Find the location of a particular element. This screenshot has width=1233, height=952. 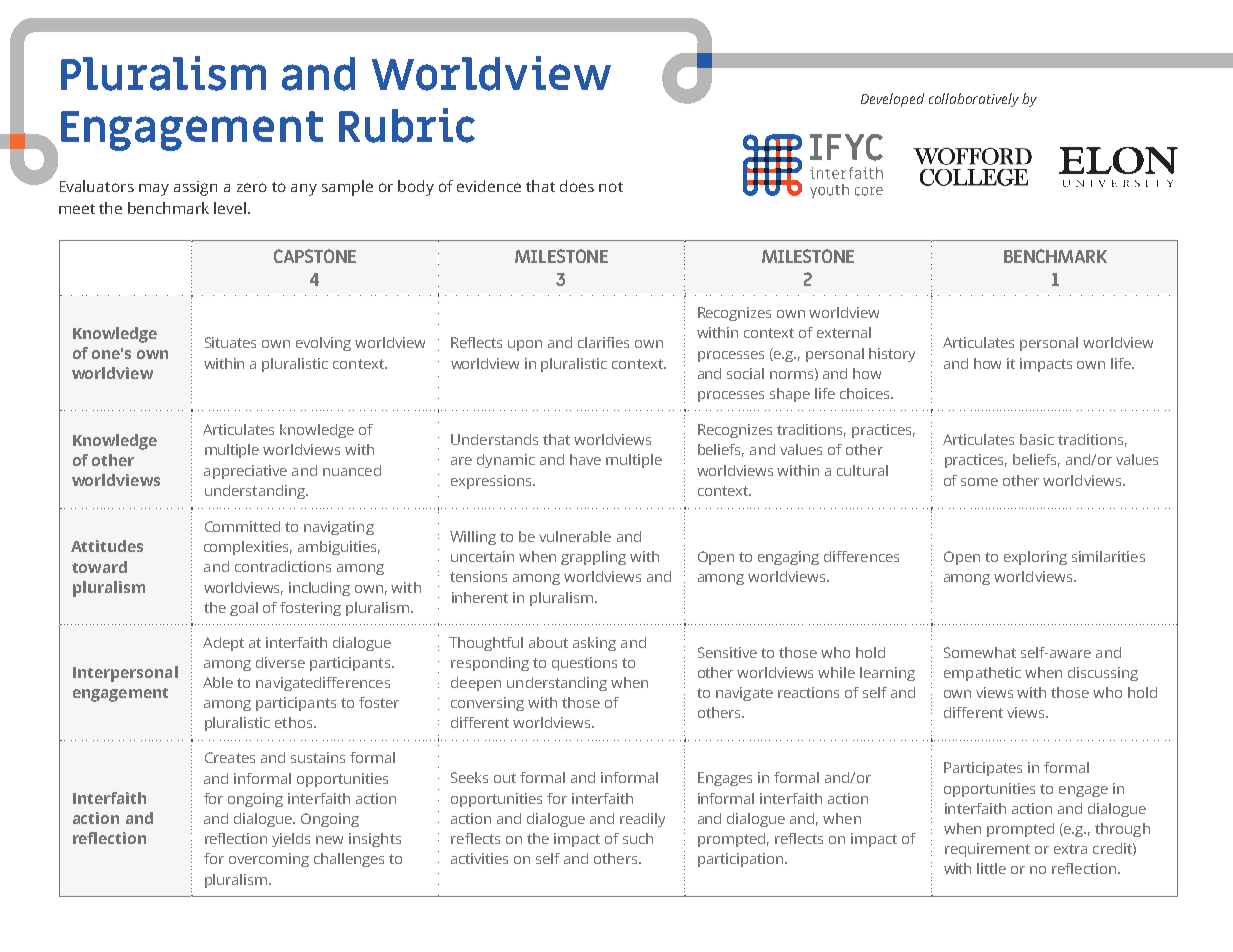

basic is located at coordinates (1037, 439).
